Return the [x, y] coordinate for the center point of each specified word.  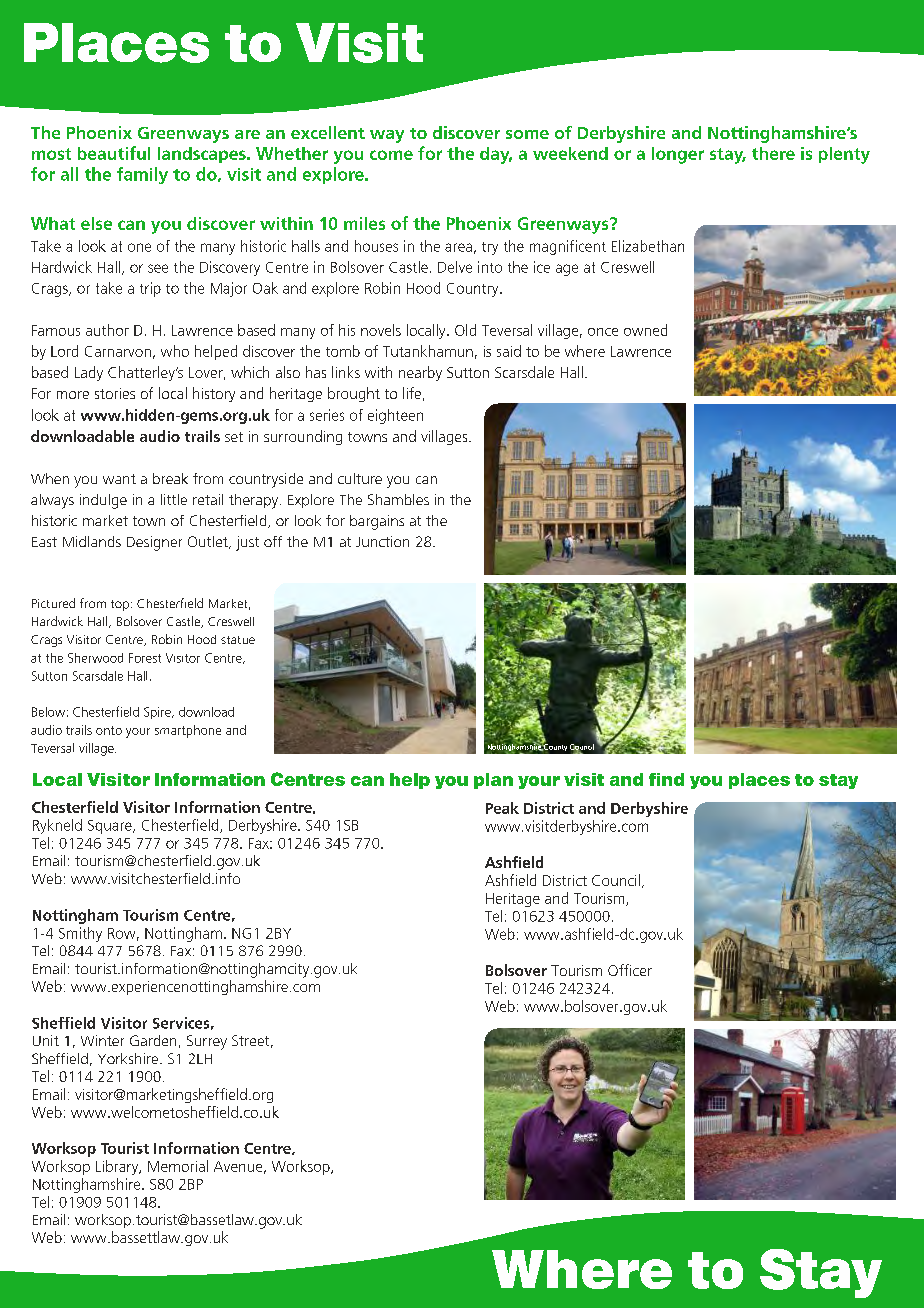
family [142, 175]
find [666, 779]
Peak [502, 808]
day [496, 155]
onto [109, 730]
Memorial [178, 1166]
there [773, 153]
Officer [630, 970]
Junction [382, 541]
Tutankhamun [428, 351]
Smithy [80, 934]
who [175, 351]
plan [493, 781]
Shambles [398, 499]
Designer [154, 543]
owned [645, 330]
